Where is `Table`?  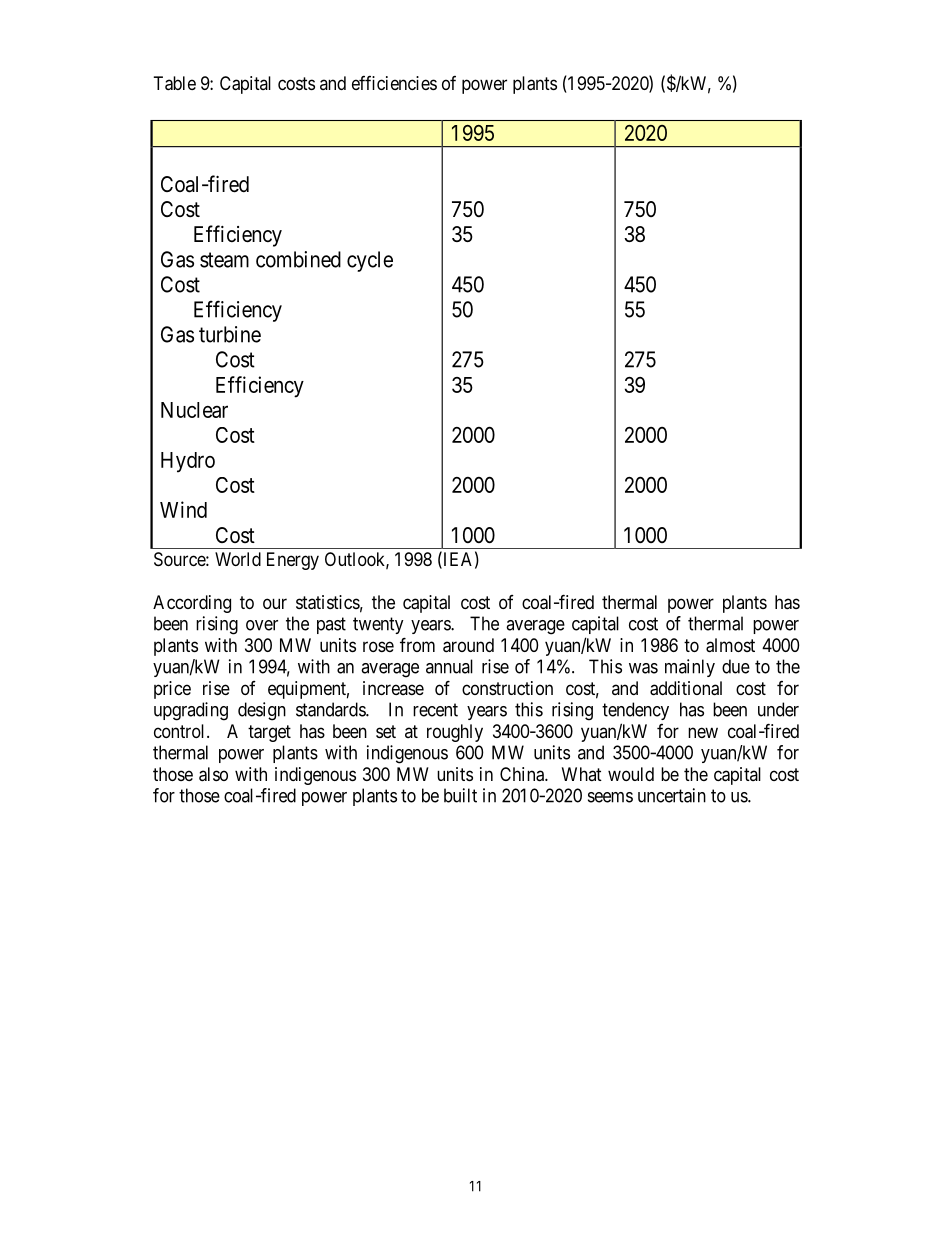 Table is located at coordinates (175, 83).
